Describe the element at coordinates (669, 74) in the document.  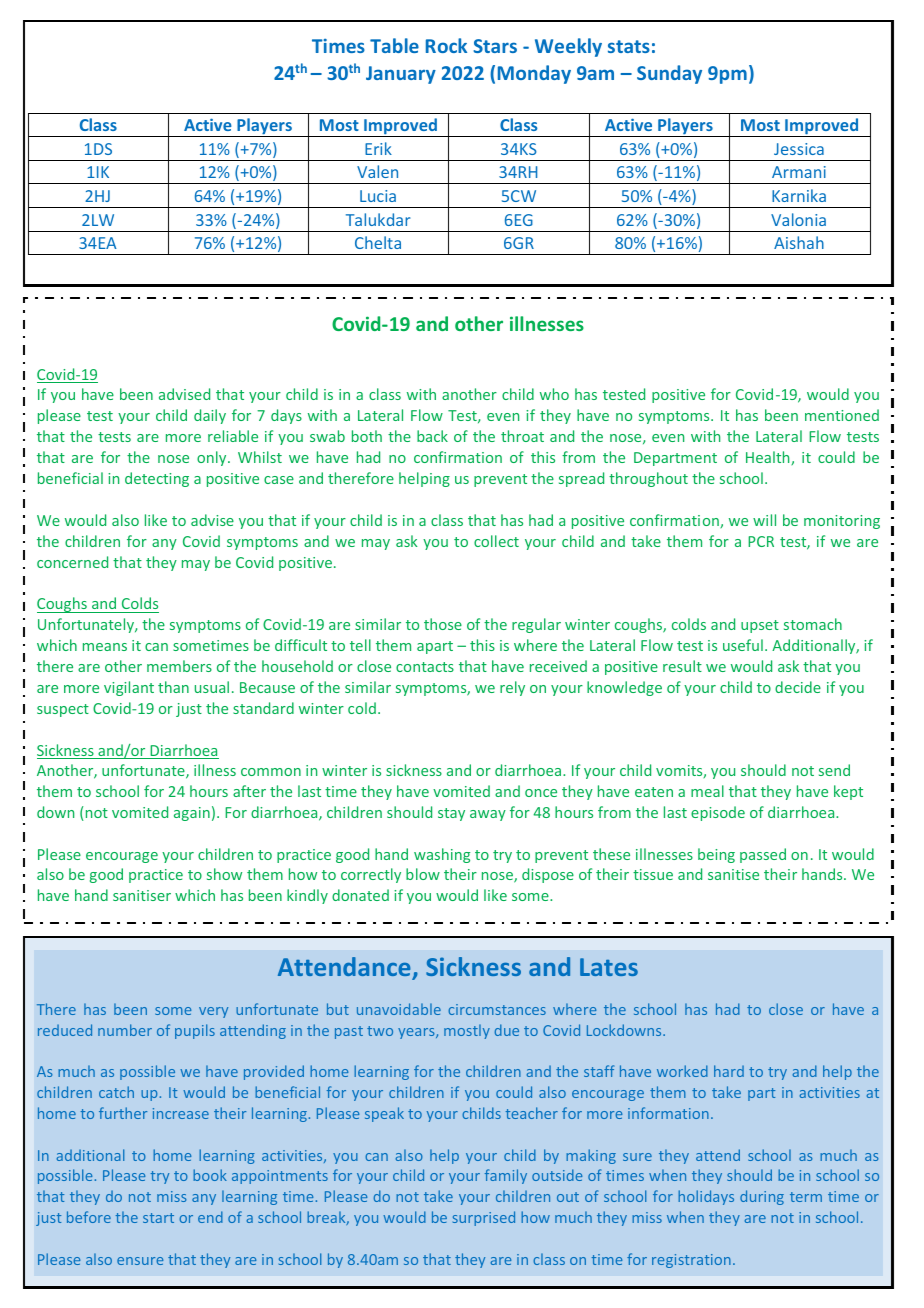
I see `Sunday` at that location.
